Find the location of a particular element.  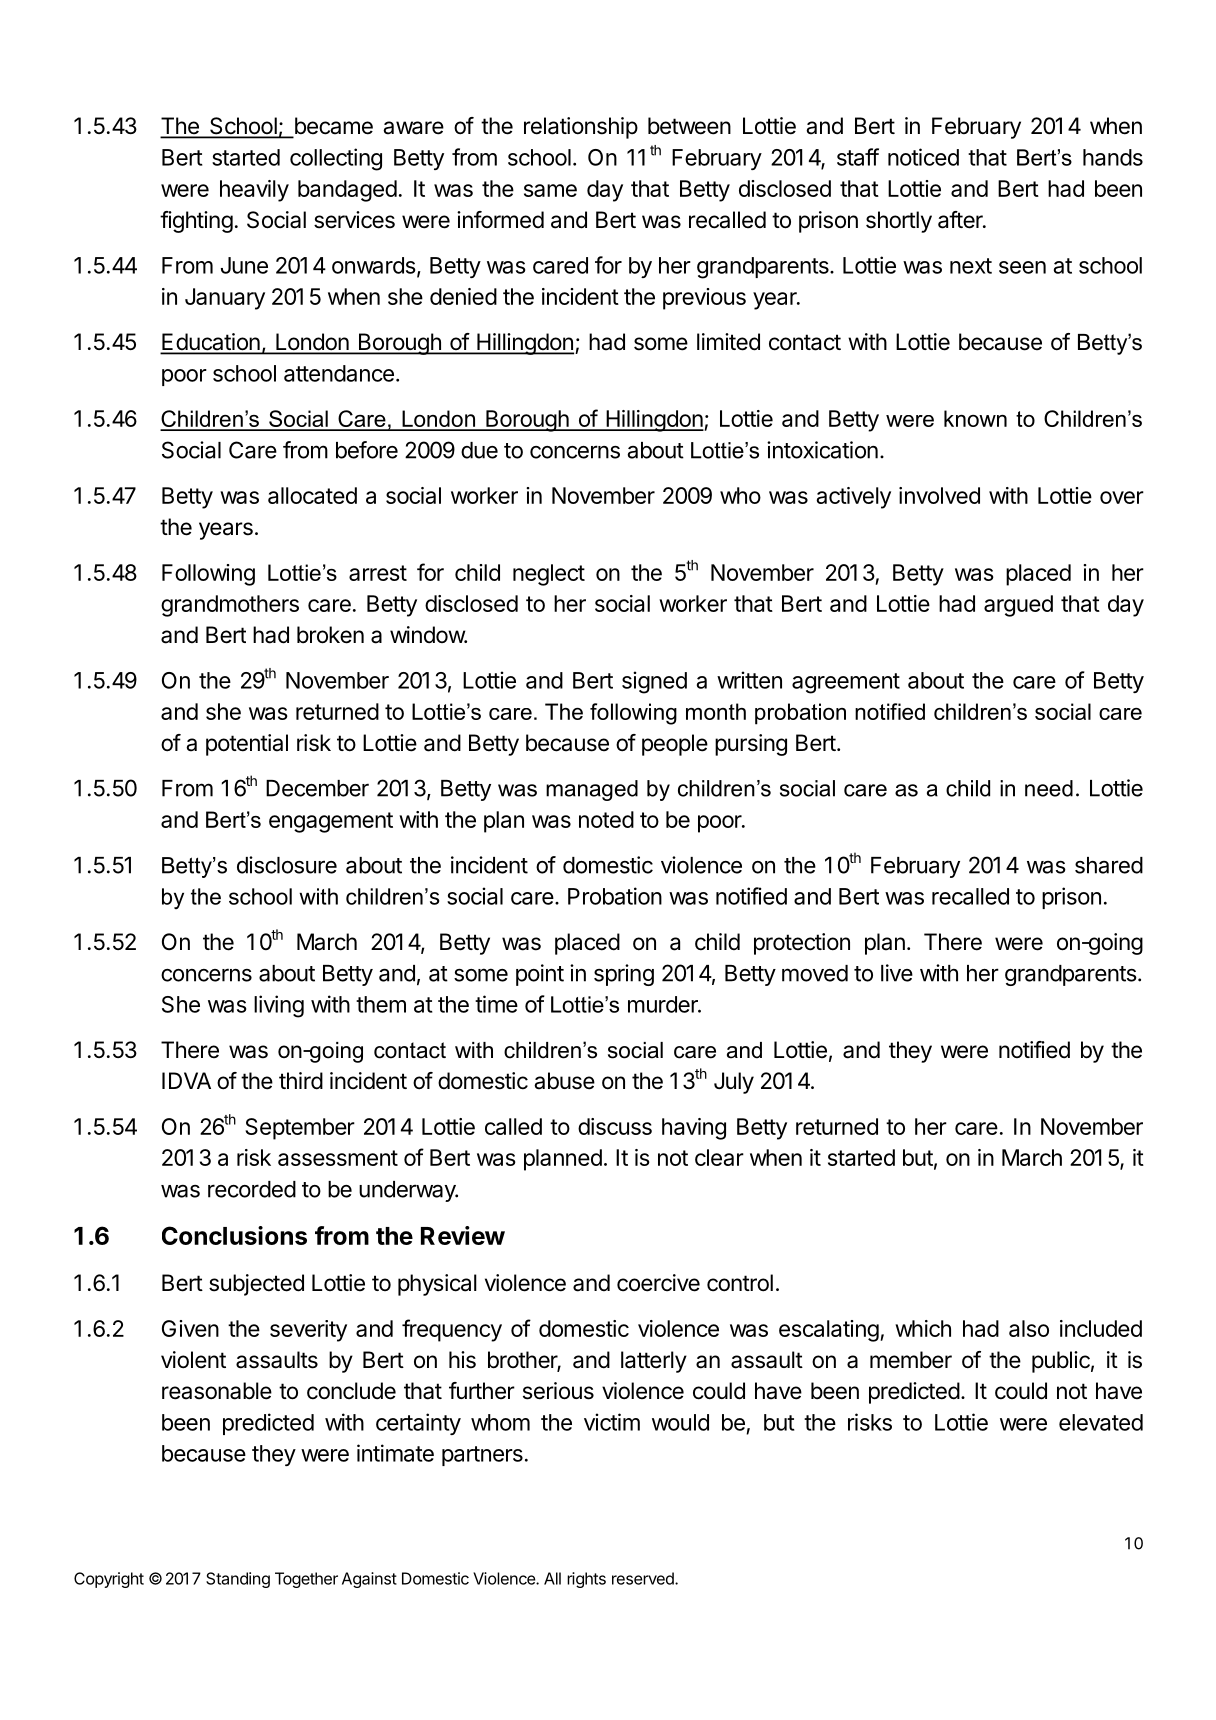

elevated is located at coordinates (1101, 1422).
